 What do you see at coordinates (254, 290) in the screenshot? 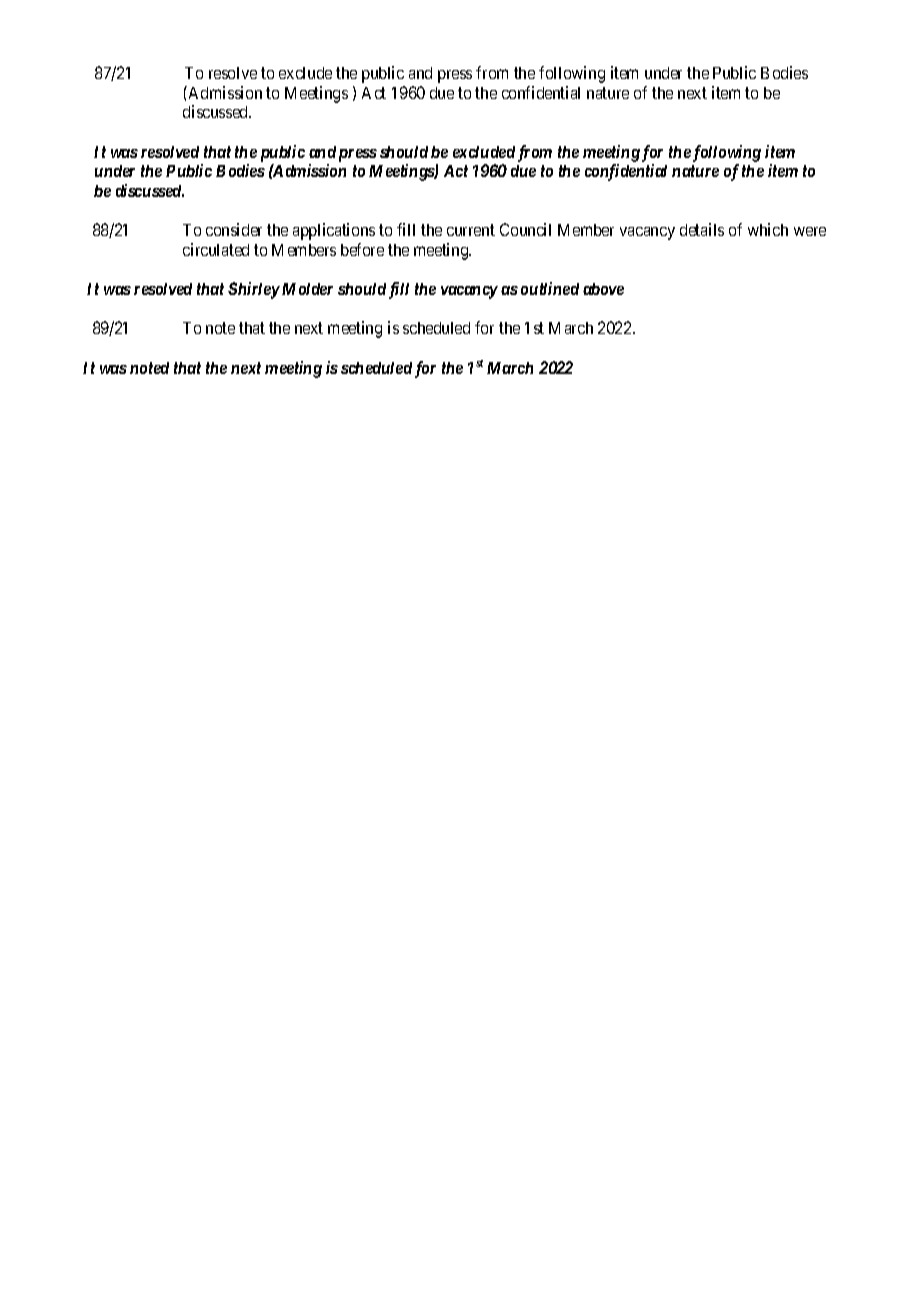
I see `Shirley` at bounding box center [254, 290].
